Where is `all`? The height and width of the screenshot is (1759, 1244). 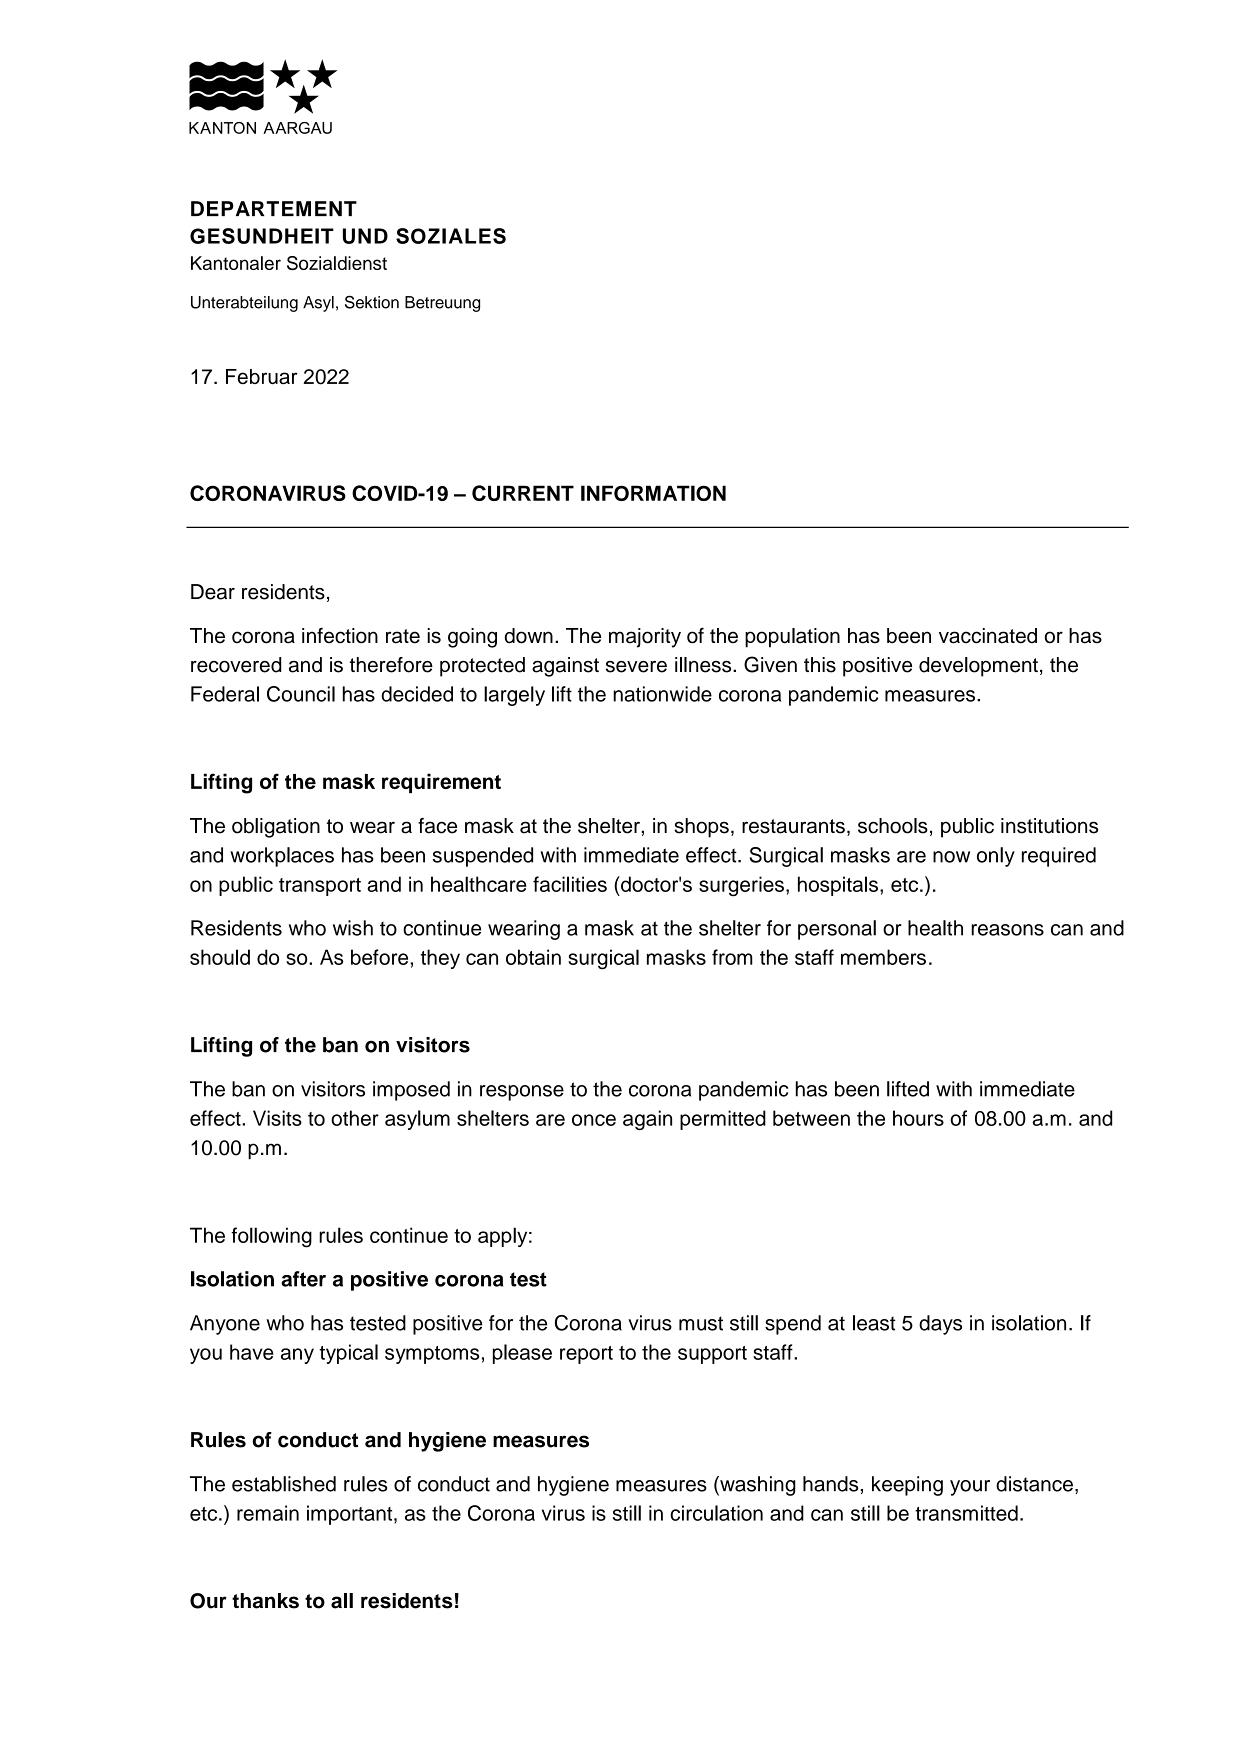 all is located at coordinates (342, 1601).
